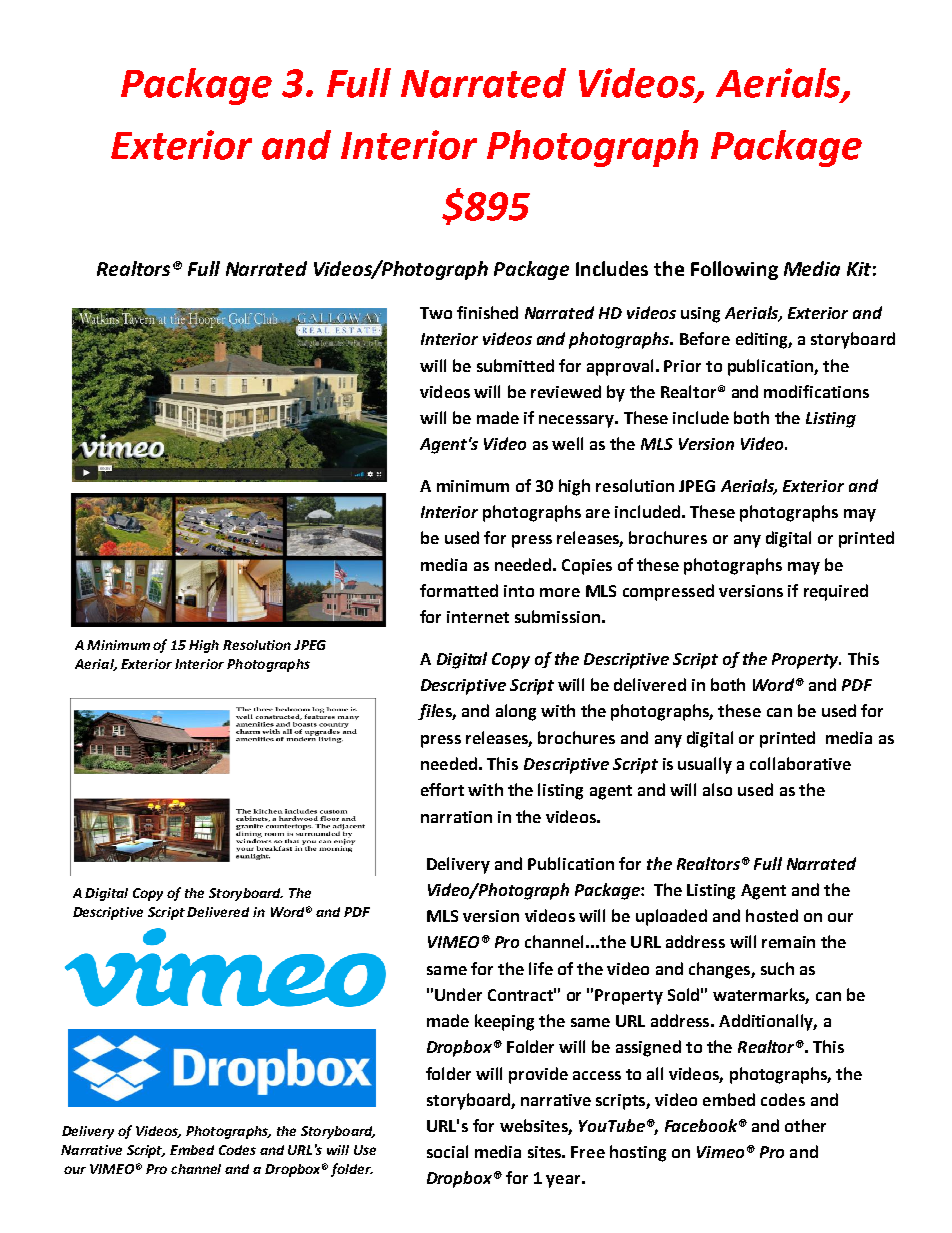 The width and height of the document is (952, 1233). Describe the element at coordinates (487, 312) in the document. I see `finished` at that location.
